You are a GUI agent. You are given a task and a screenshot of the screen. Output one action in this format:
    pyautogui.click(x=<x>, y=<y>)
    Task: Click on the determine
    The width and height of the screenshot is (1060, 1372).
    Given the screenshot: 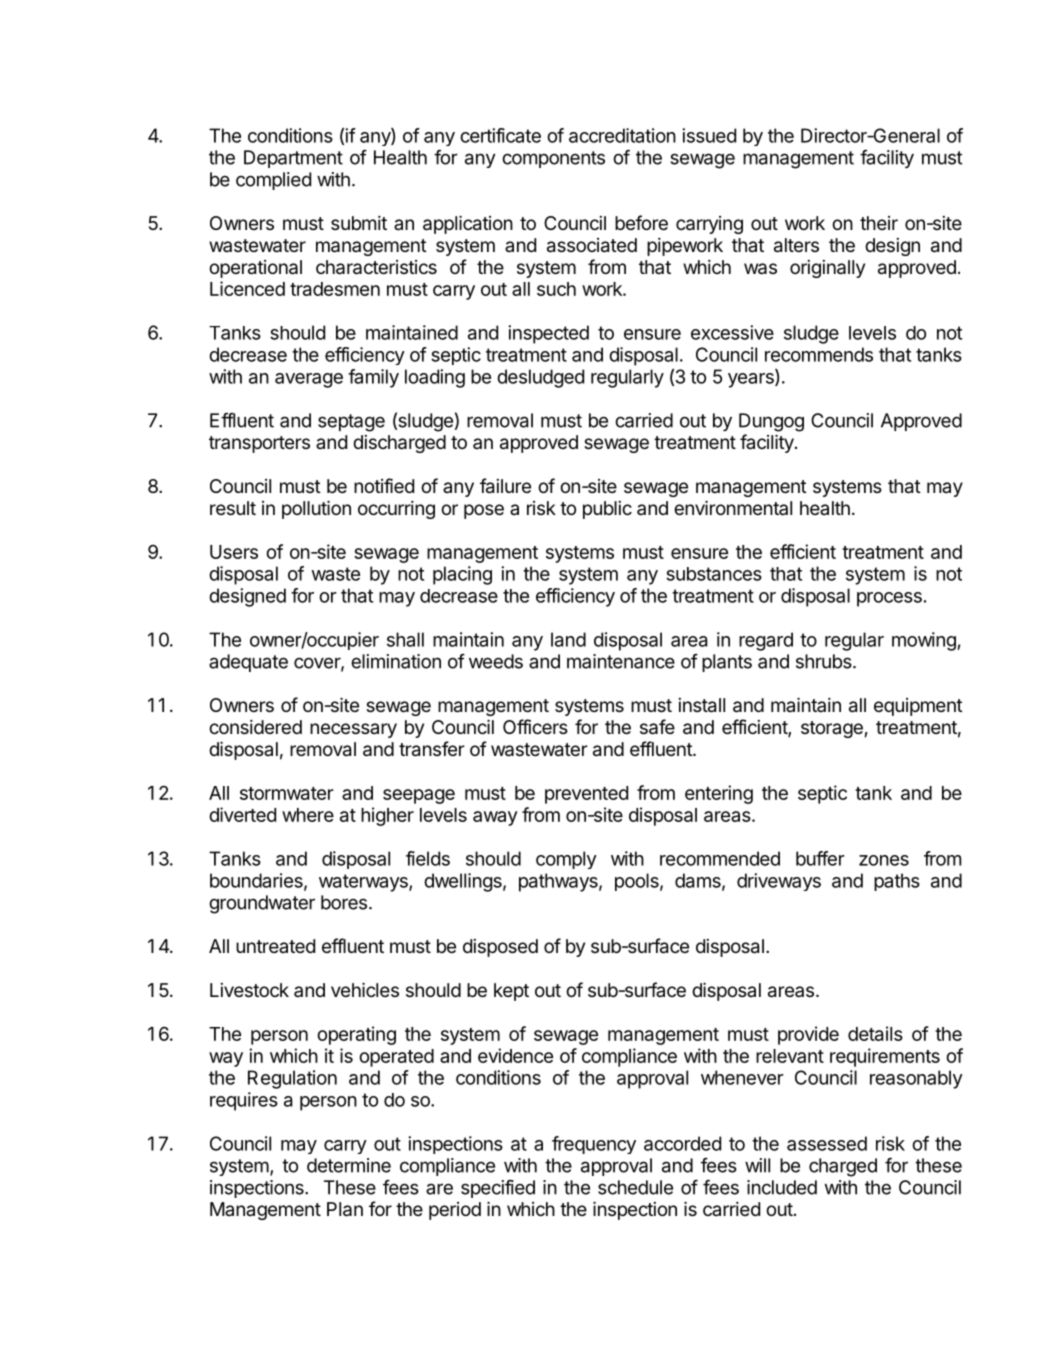 What is the action you would take?
    pyautogui.click(x=349, y=1165)
